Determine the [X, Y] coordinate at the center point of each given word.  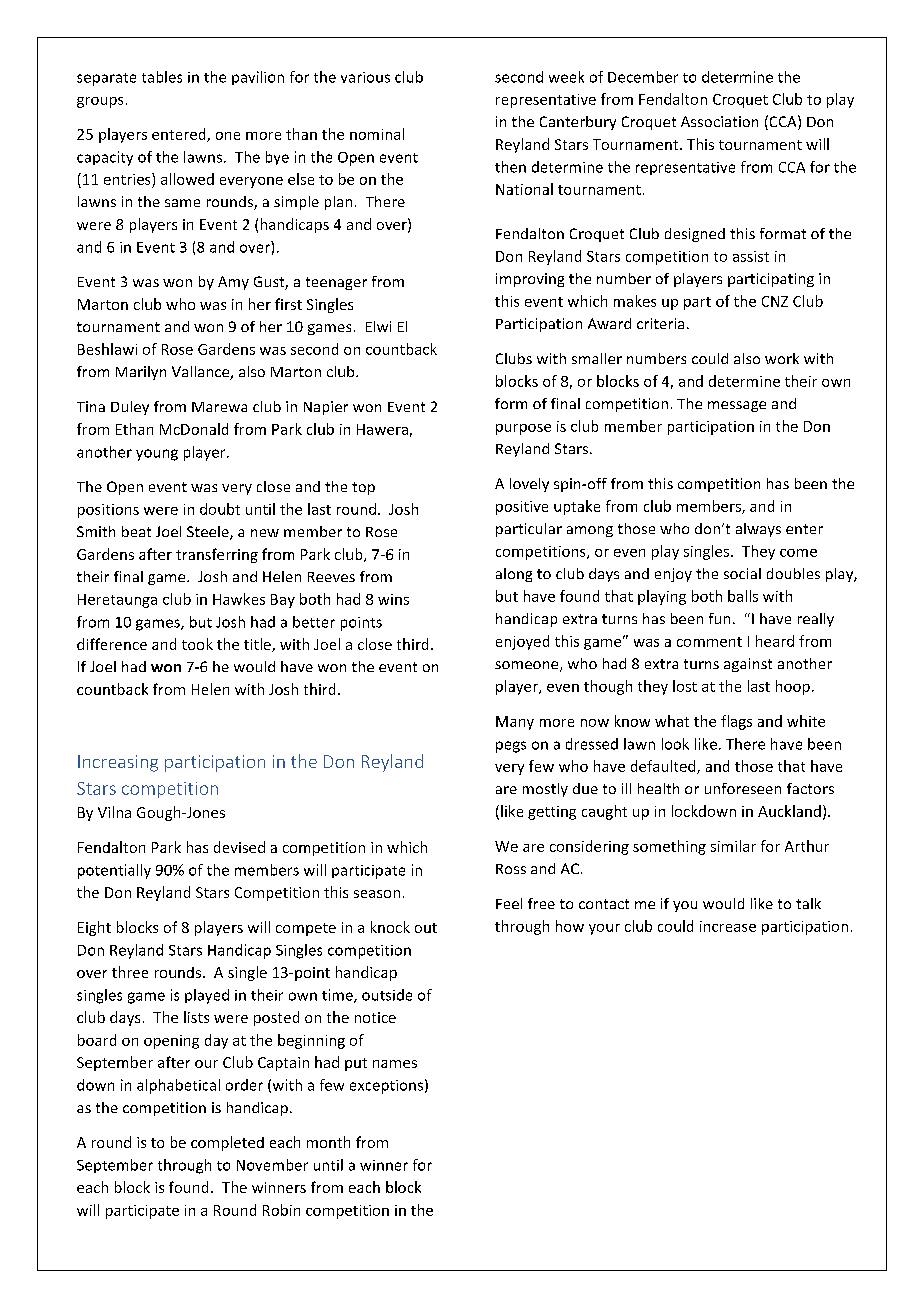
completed [227, 1143]
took [197, 644]
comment [709, 642]
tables [162, 77]
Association [719, 121]
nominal [377, 134]
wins [393, 599]
